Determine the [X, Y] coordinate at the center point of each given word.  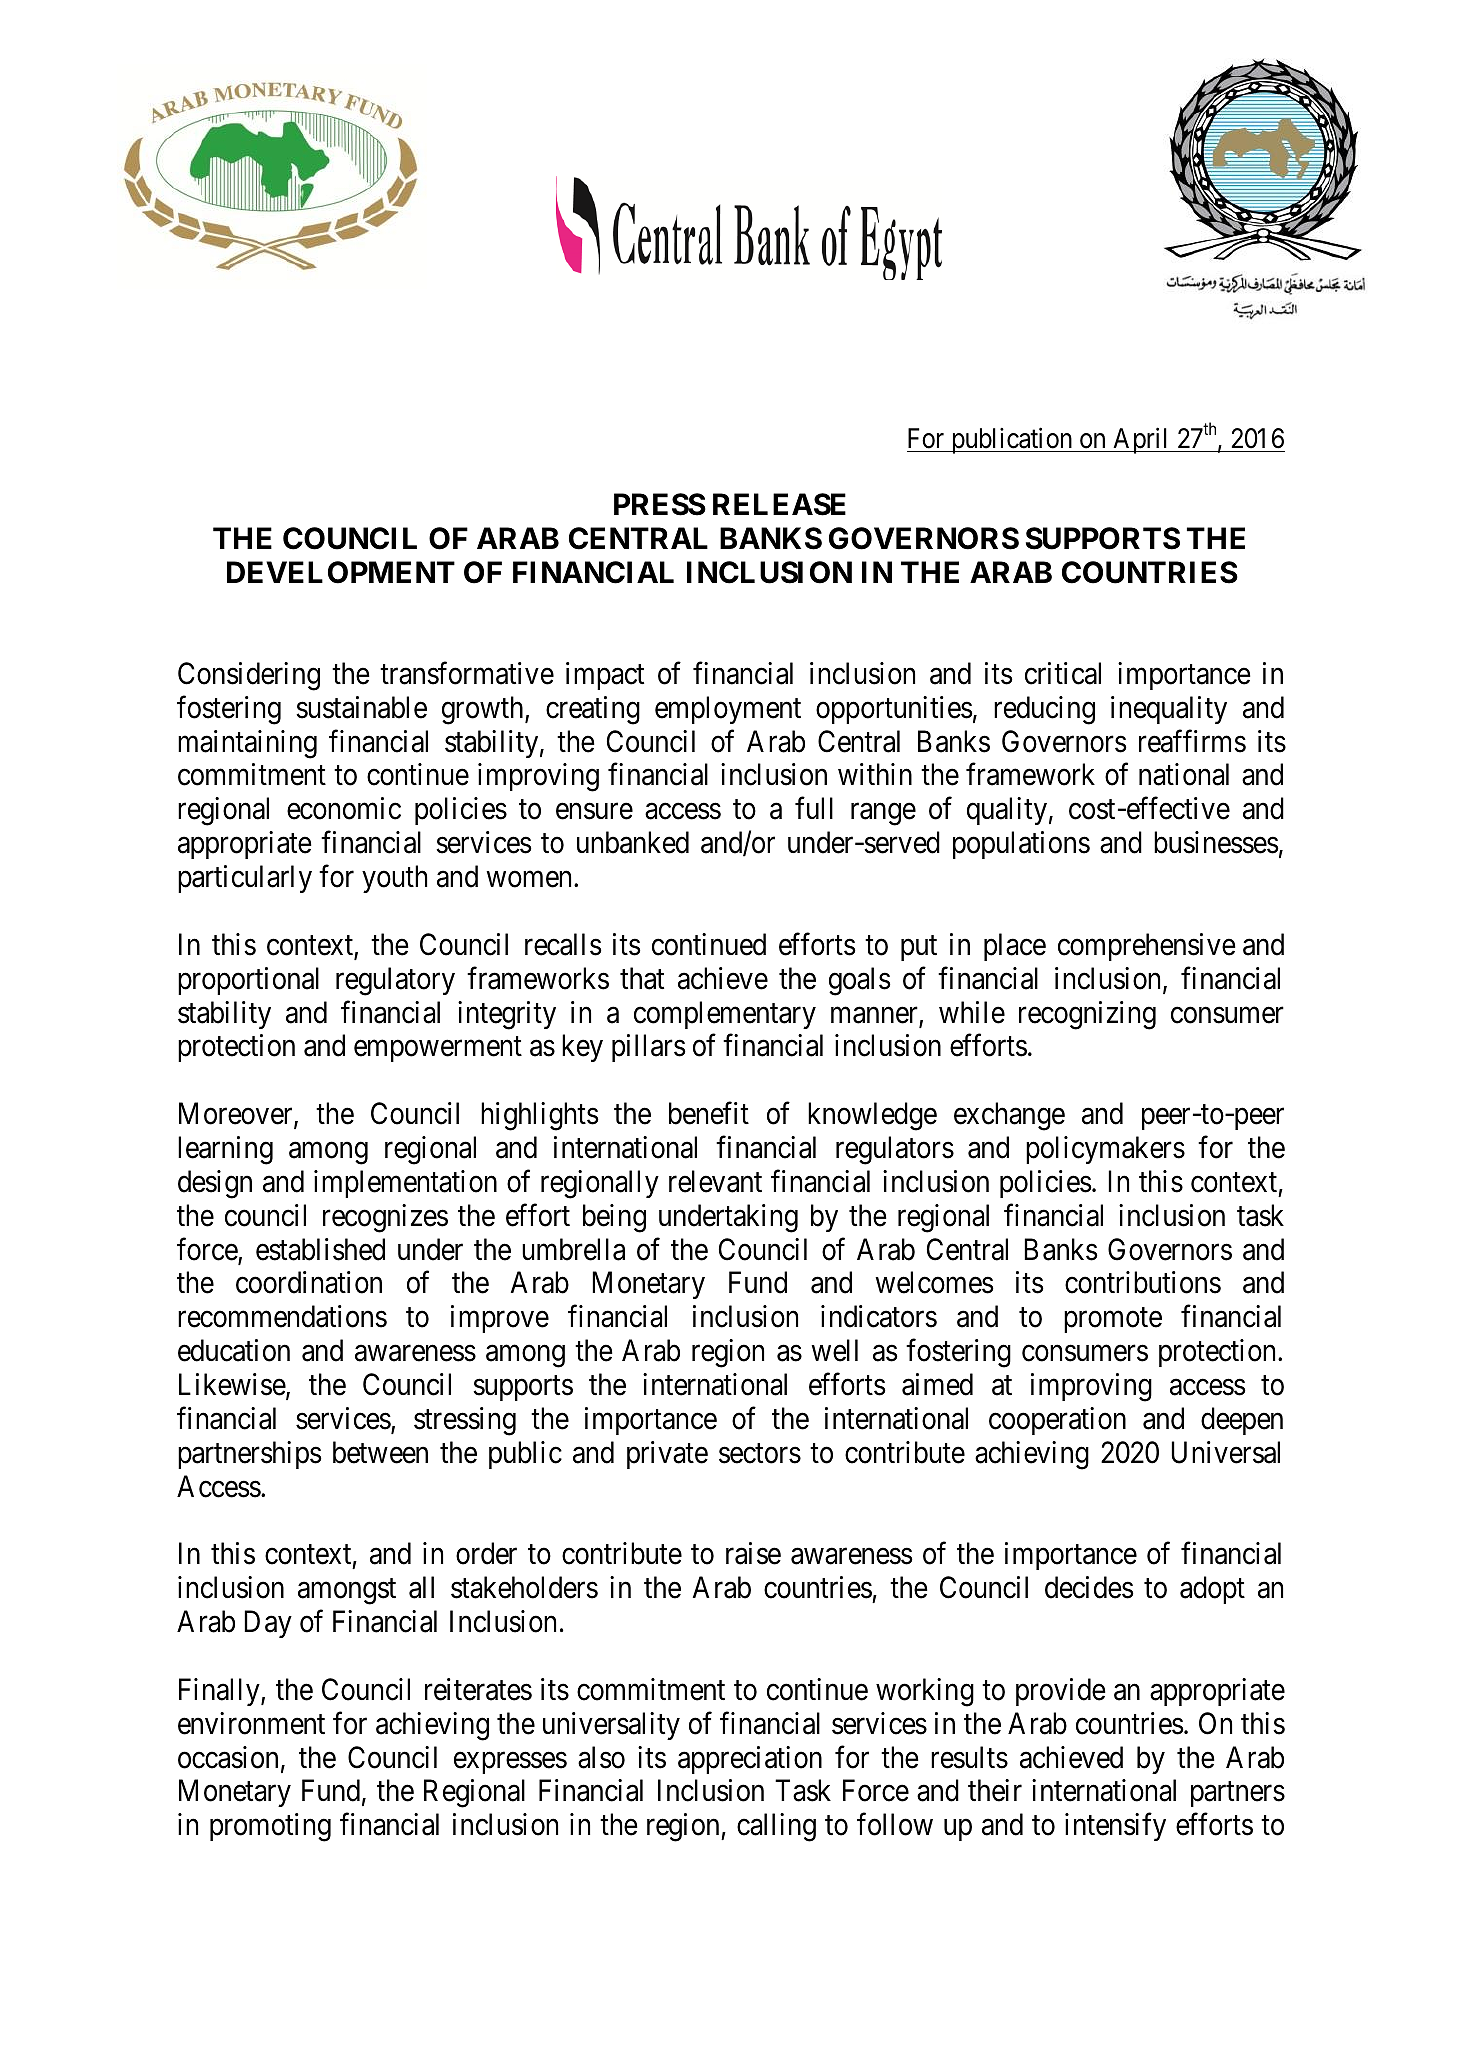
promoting [270, 1827]
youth [394, 879]
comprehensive [1147, 947]
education [234, 1350]
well [834, 1350]
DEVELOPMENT [341, 572]
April [1141, 440]
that [642, 978]
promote [1113, 1320]
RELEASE [779, 504]
